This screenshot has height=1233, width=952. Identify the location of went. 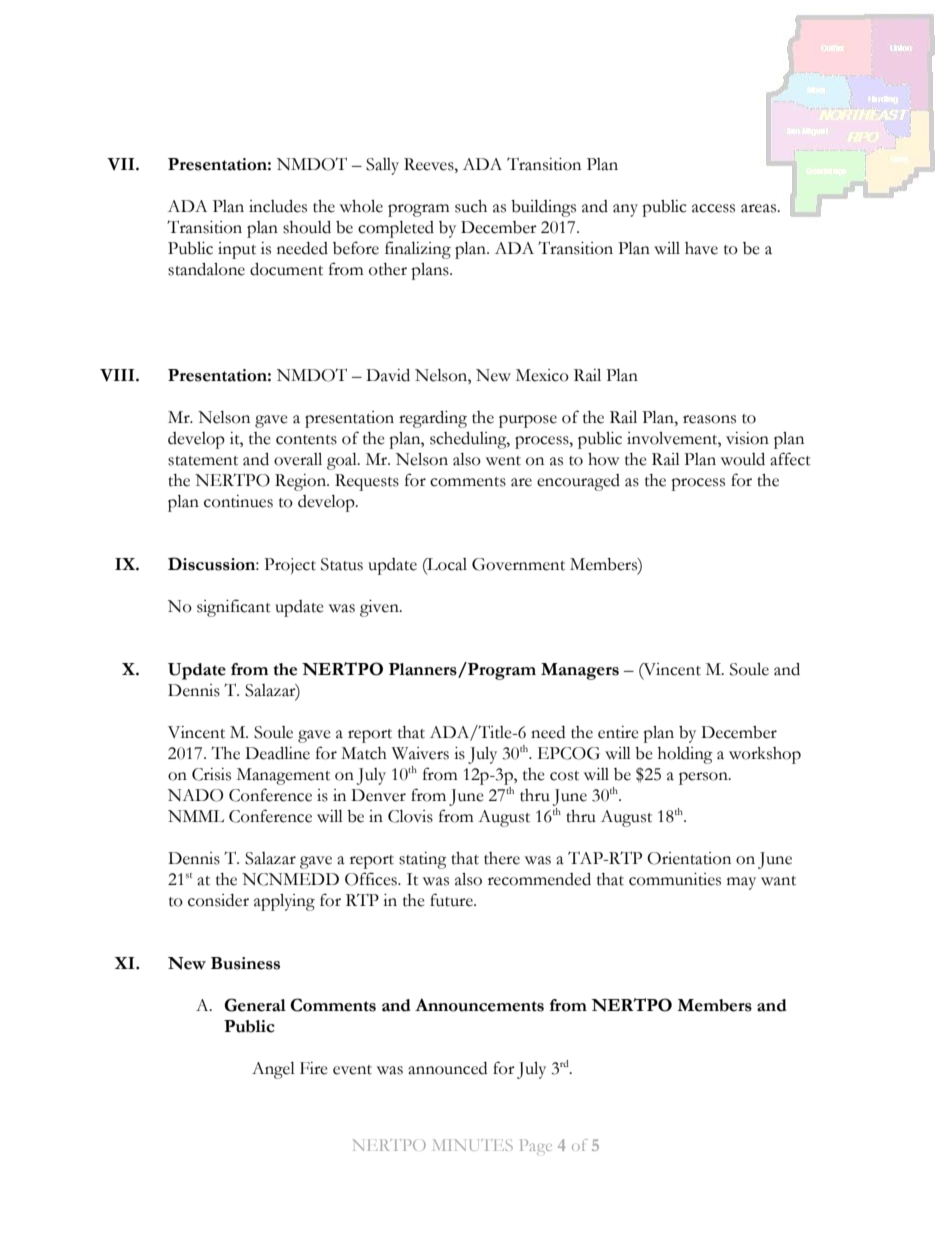
(503, 461).
